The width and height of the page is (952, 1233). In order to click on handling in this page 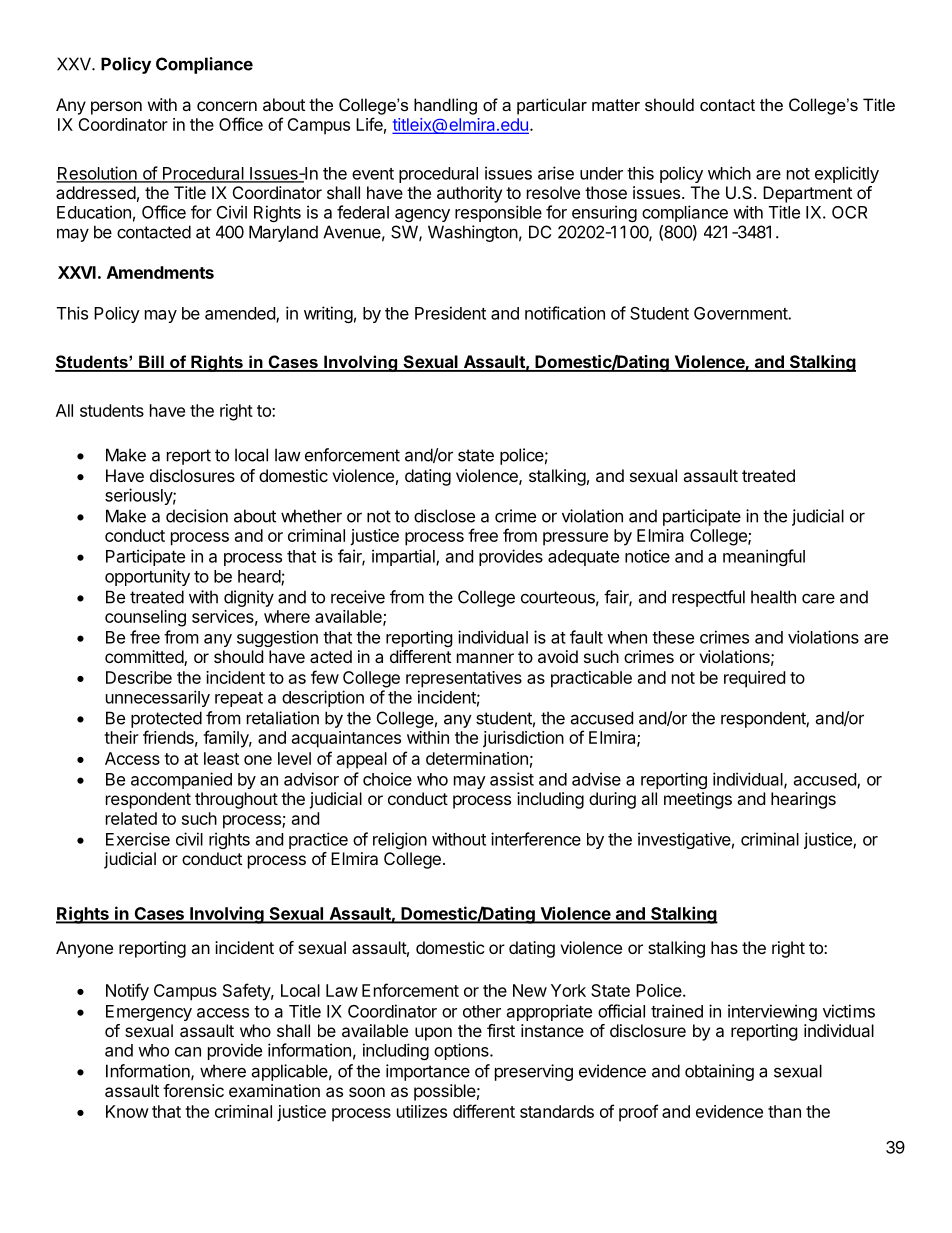, I will do `click(445, 106)`.
